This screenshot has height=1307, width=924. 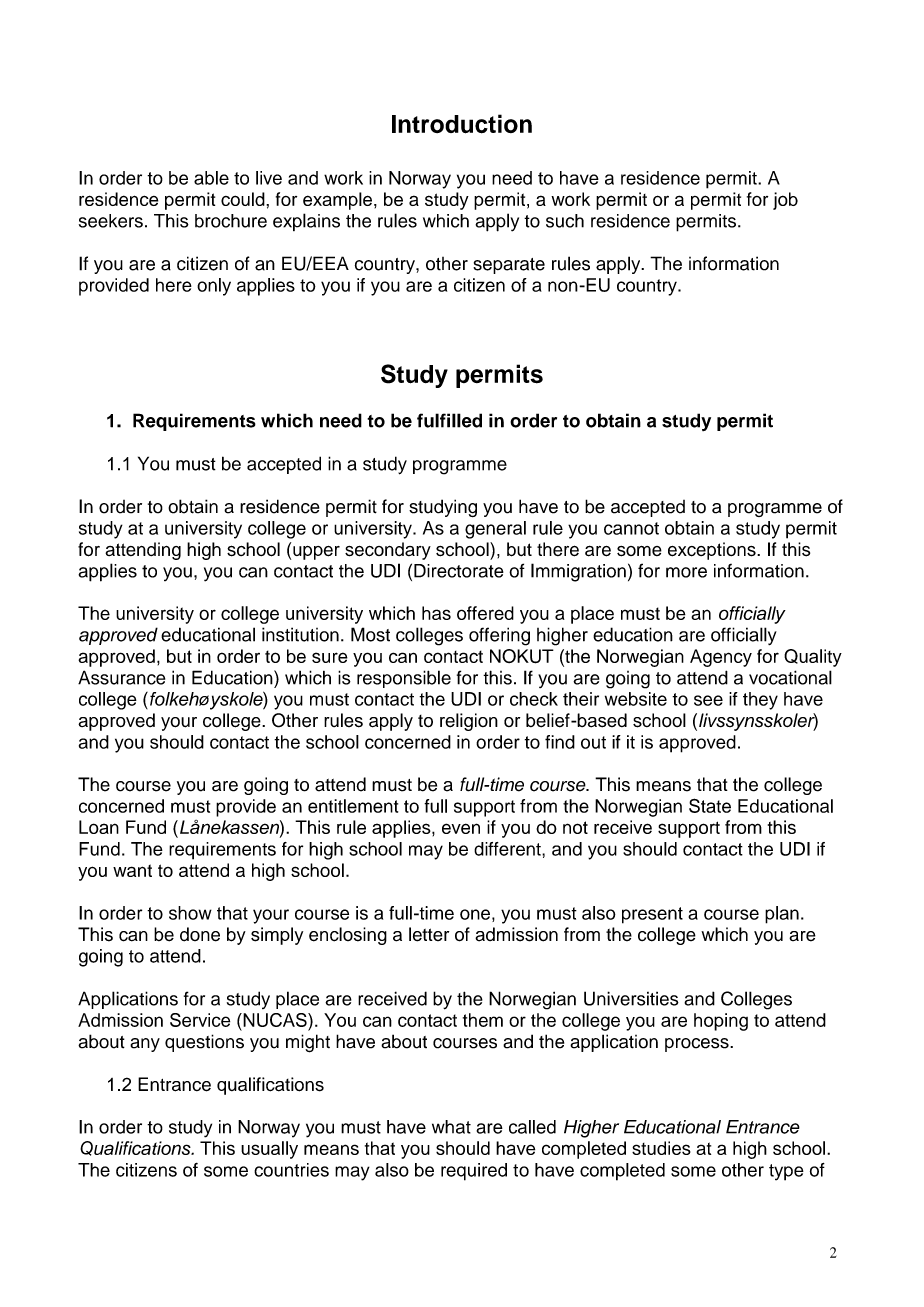 What do you see at coordinates (461, 828) in the screenshot?
I see `even` at bounding box center [461, 828].
